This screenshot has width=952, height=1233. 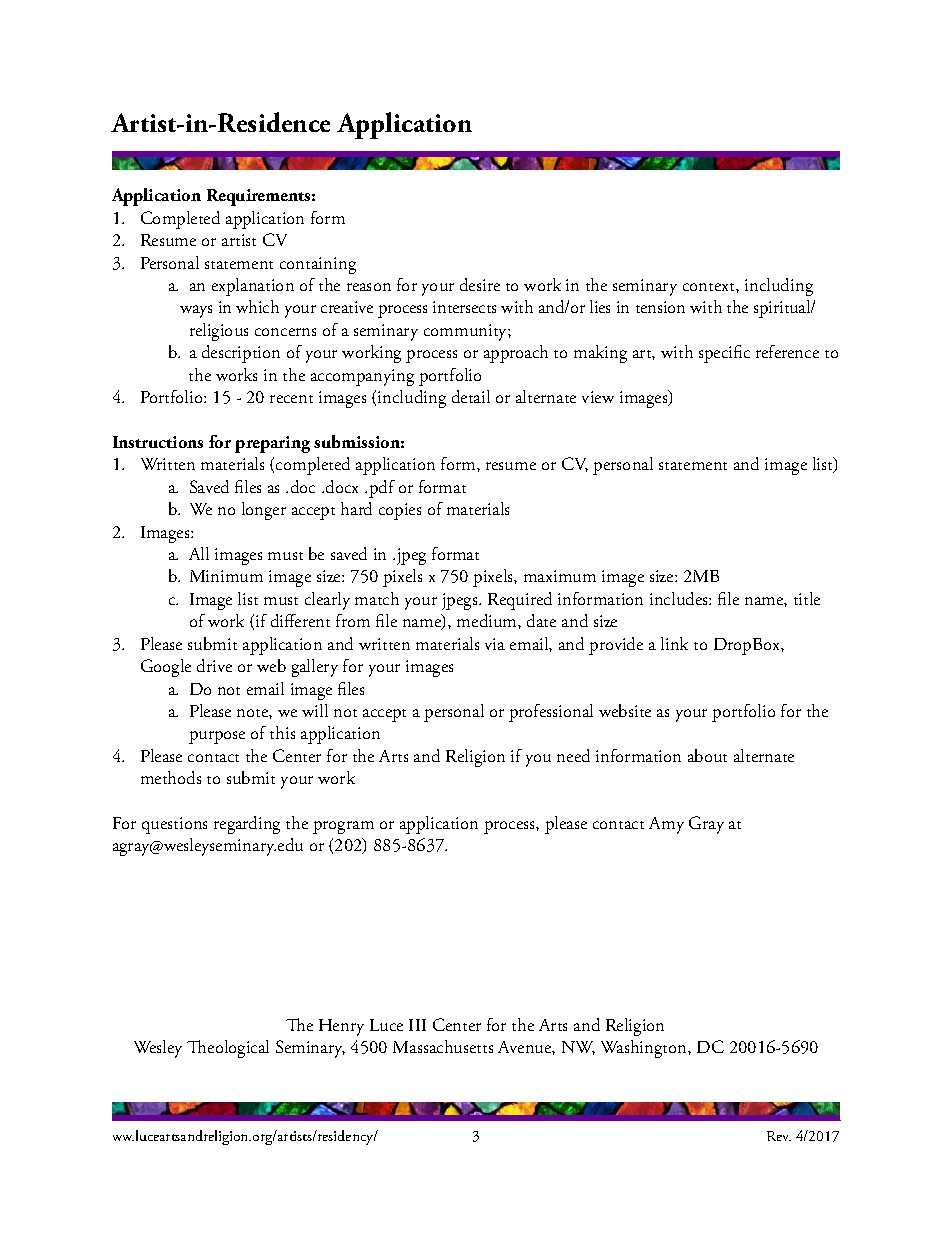 What do you see at coordinates (480, 284) in the screenshot?
I see `desire` at bounding box center [480, 284].
